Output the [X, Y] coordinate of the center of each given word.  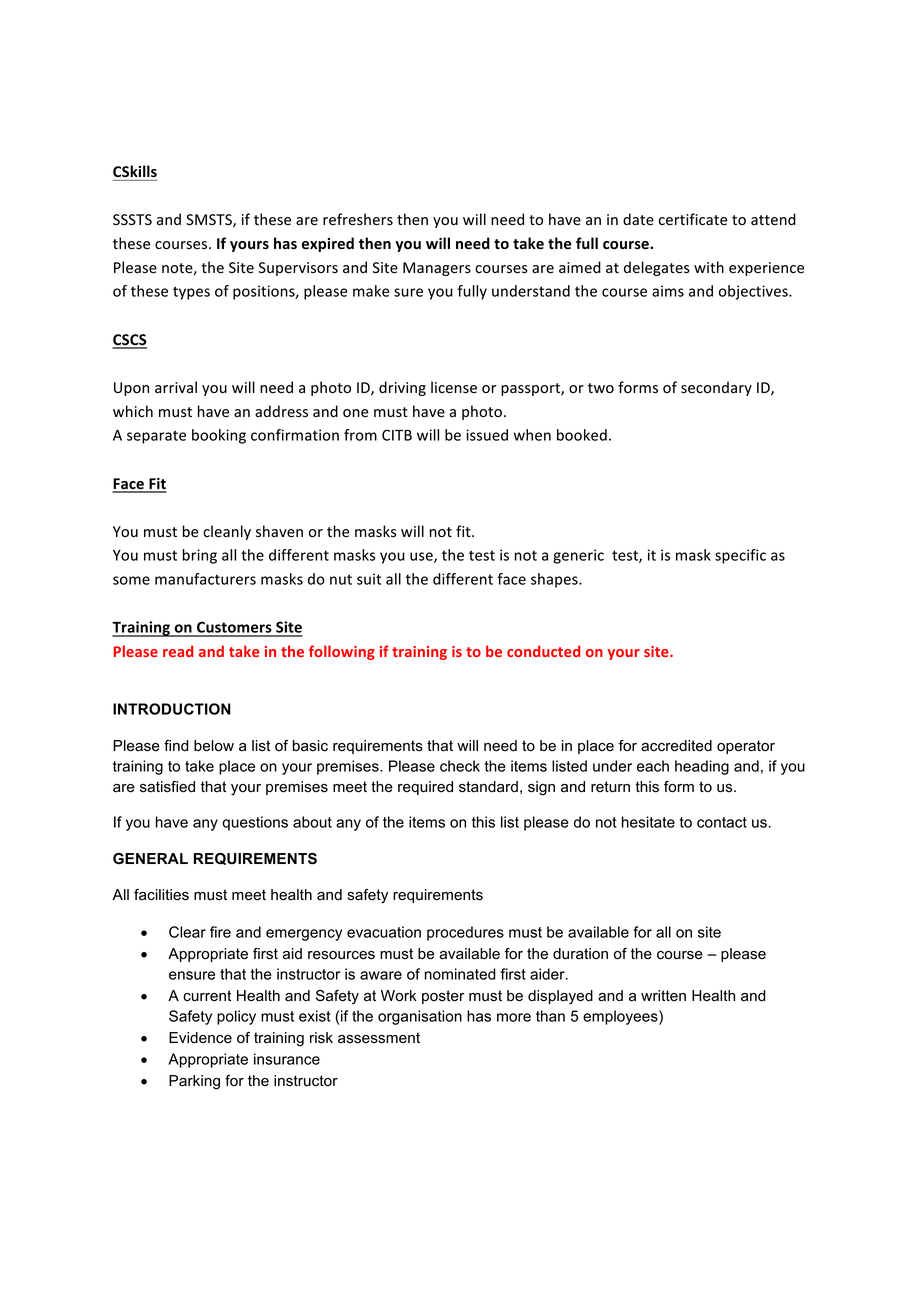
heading [702, 767]
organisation [420, 1017]
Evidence [200, 1038]
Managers [437, 269]
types [191, 293]
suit [369, 579]
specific [740, 556]
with [709, 267]
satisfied [167, 787]
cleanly [227, 532]
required [425, 788]
